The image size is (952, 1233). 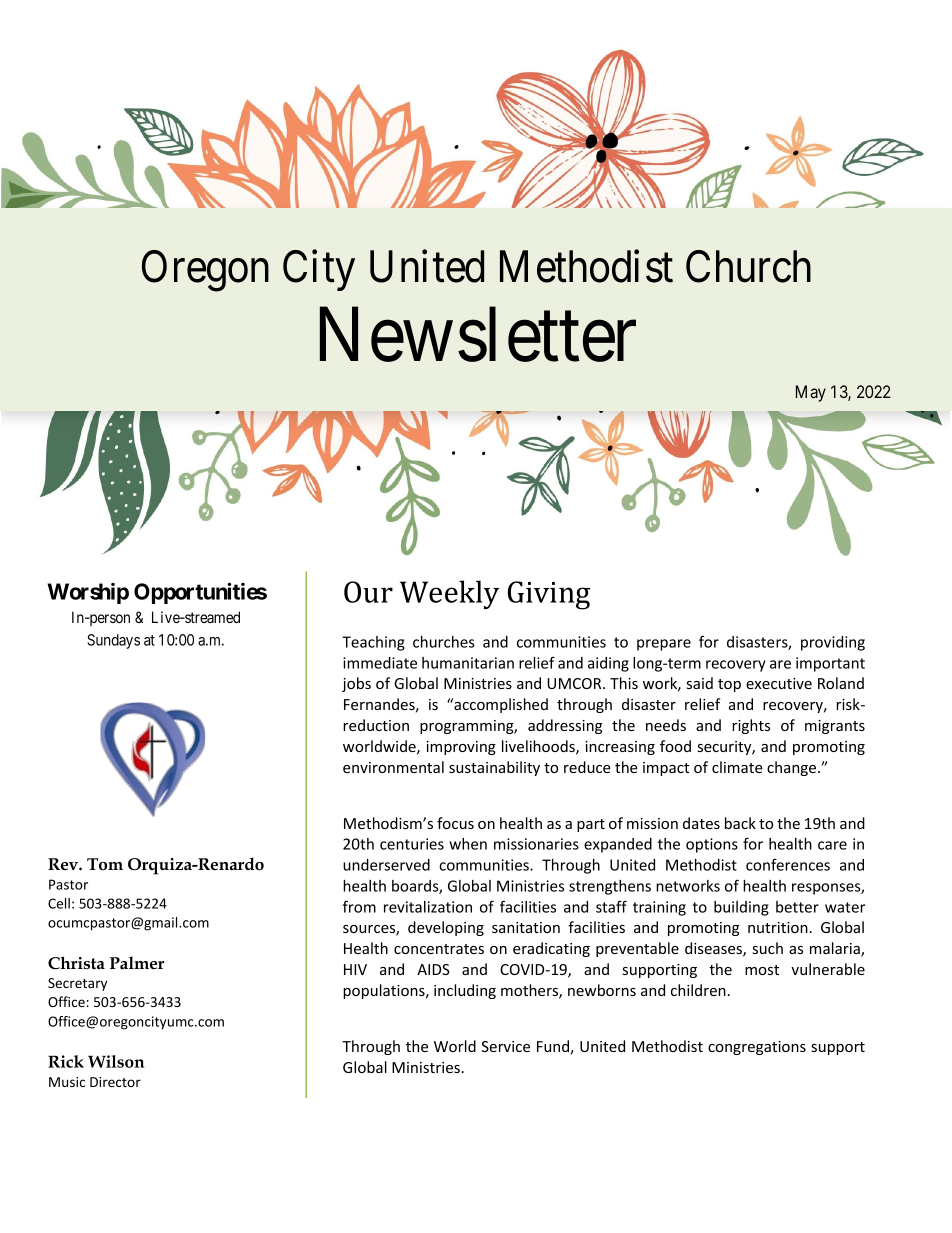 I want to click on Tom, so click(x=105, y=864).
